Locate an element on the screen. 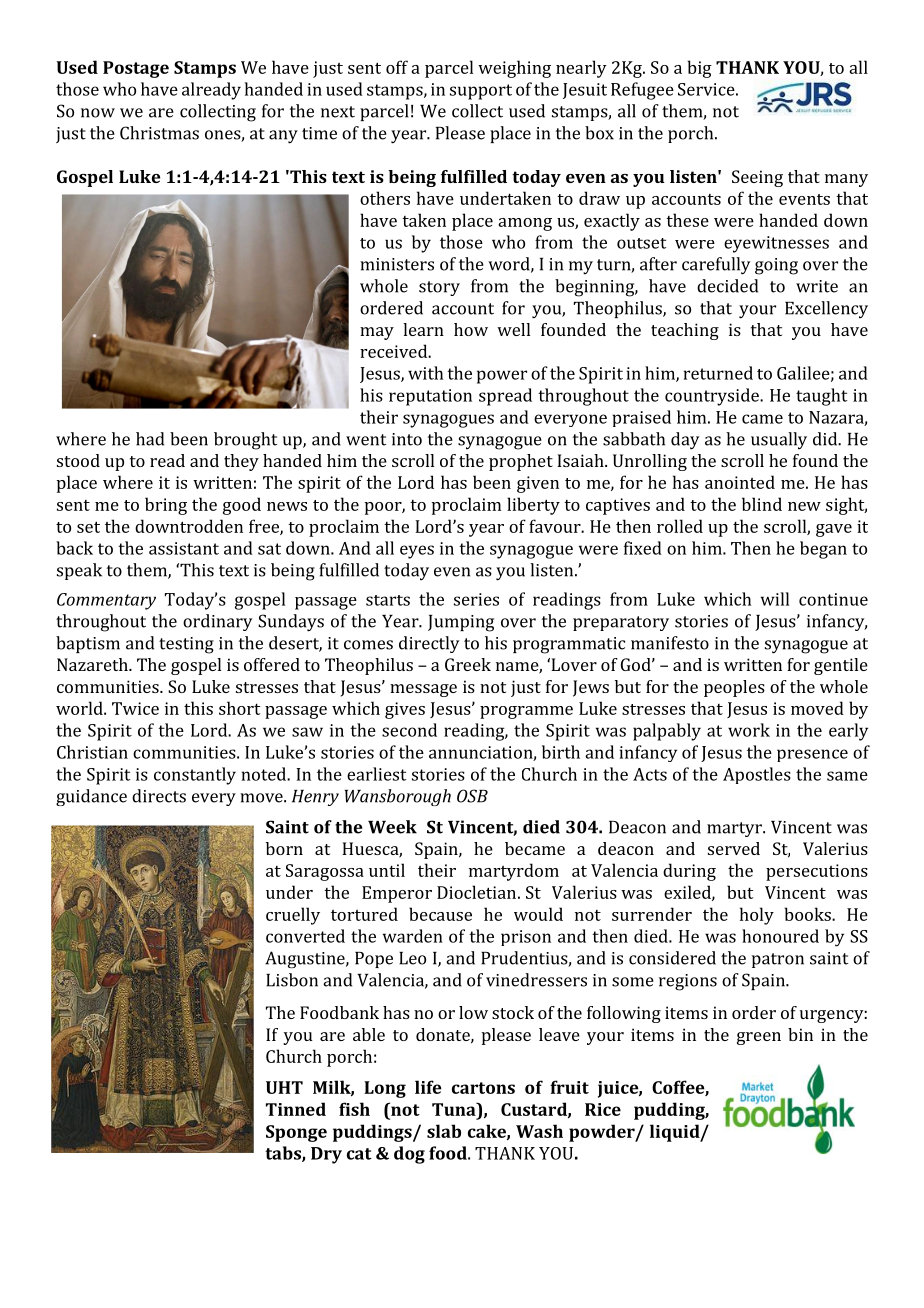 This screenshot has width=924, height=1308. green is located at coordinates (759, 1038).
